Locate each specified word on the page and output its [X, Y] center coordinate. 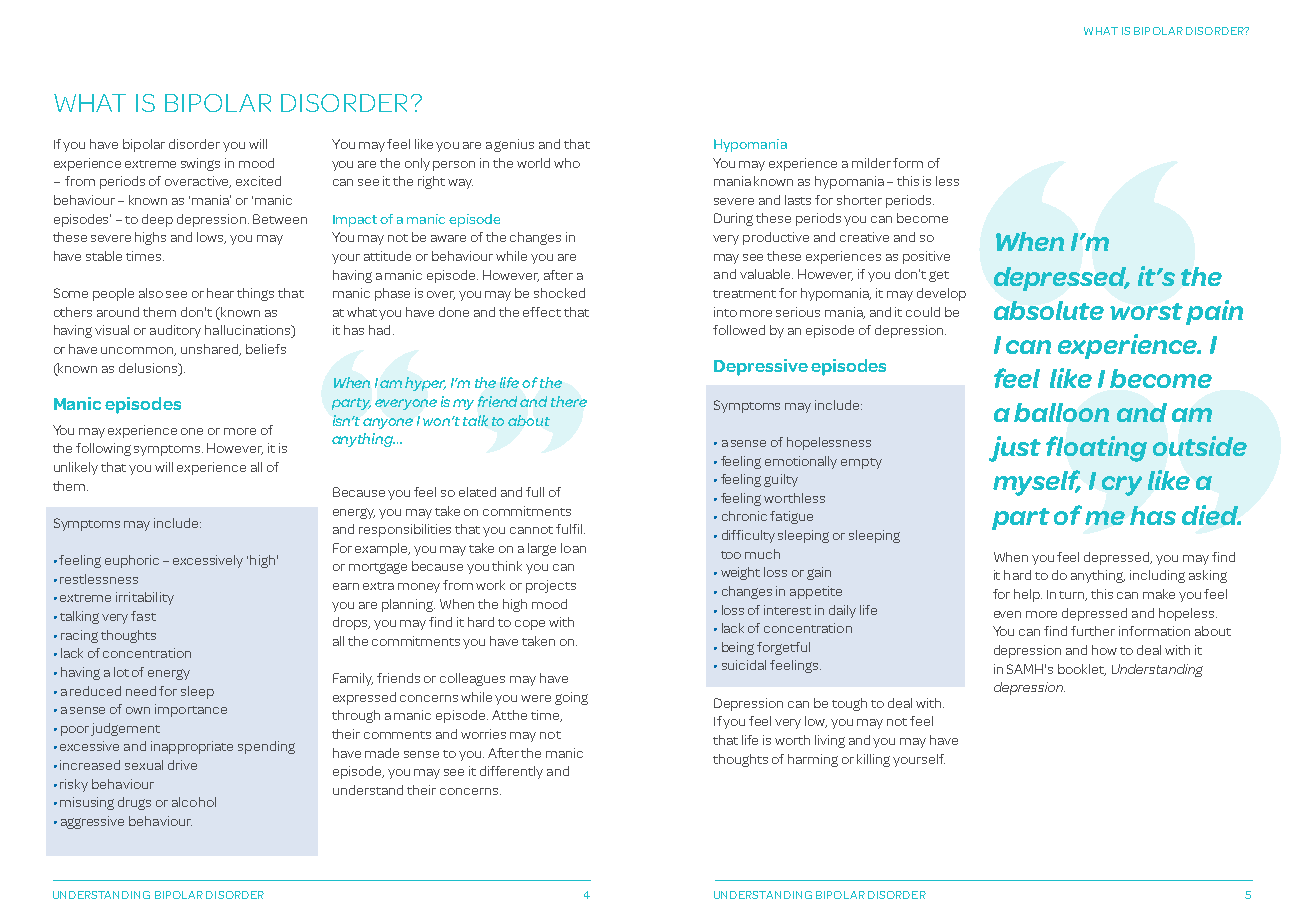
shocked [559, 293]
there [569, 401]
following [103, 449]
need [141, 691]
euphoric [132, 561]
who [567, 163]
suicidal [744, 665]
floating [1096, 449]
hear [220, 293]
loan [573, 548]
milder [871, 163]
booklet [1082, 670]
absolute [1049, 310]
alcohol [194, 802]
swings [200, 164]
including [1157, 576]
